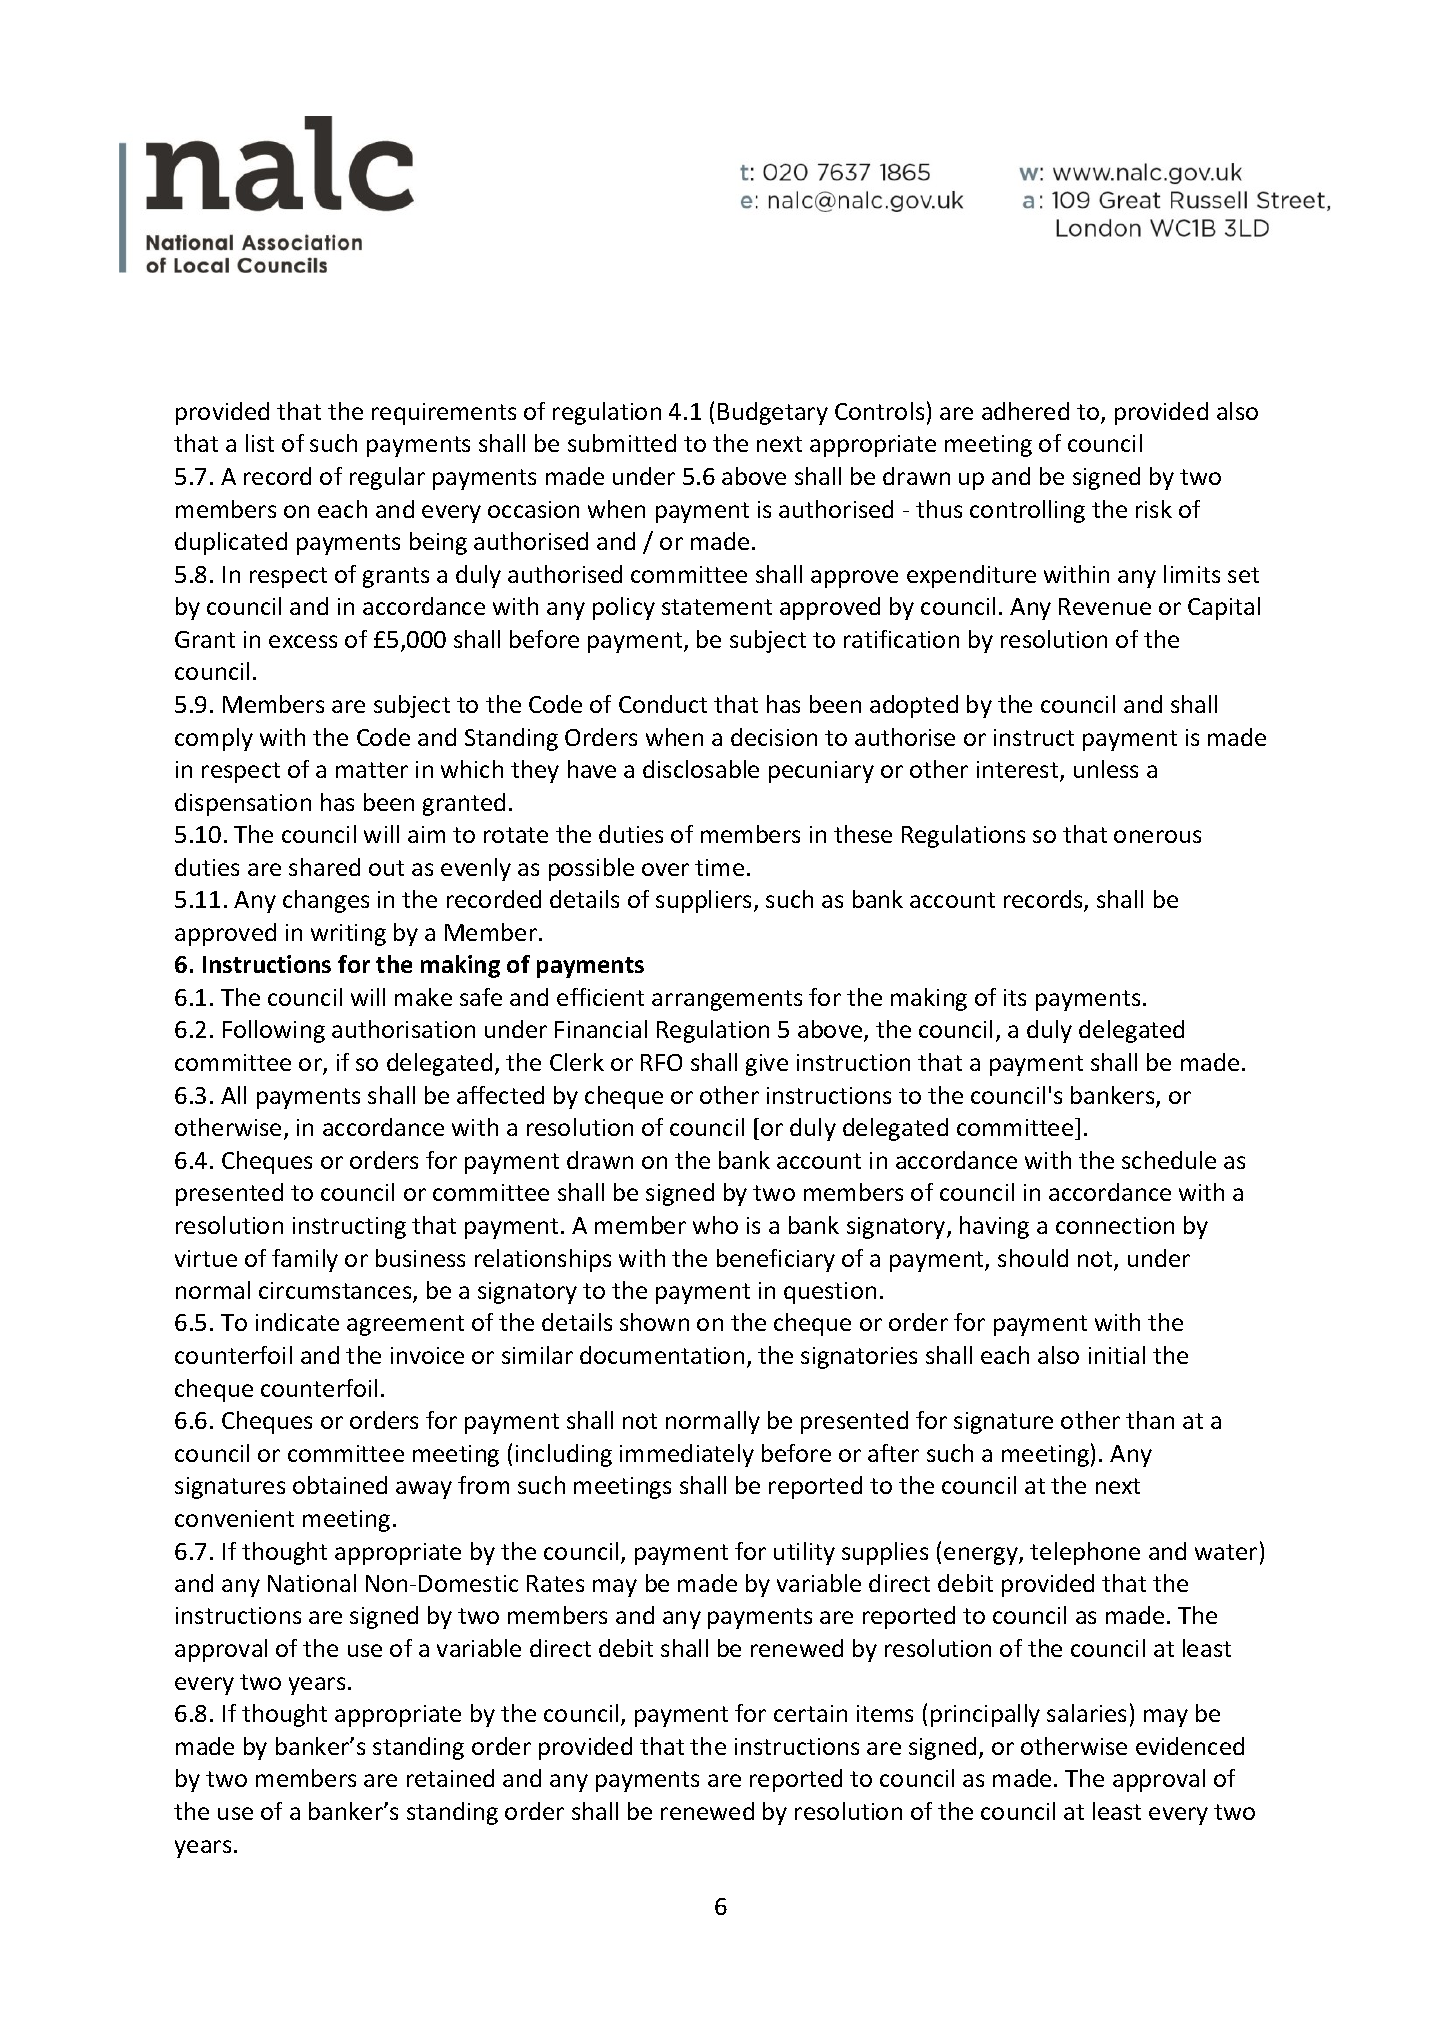 The width and height of the screenshot is (1443, 2041). Describe the element at coordinates (1117, 1355) in the screenshot. I see `initial` at that location.
